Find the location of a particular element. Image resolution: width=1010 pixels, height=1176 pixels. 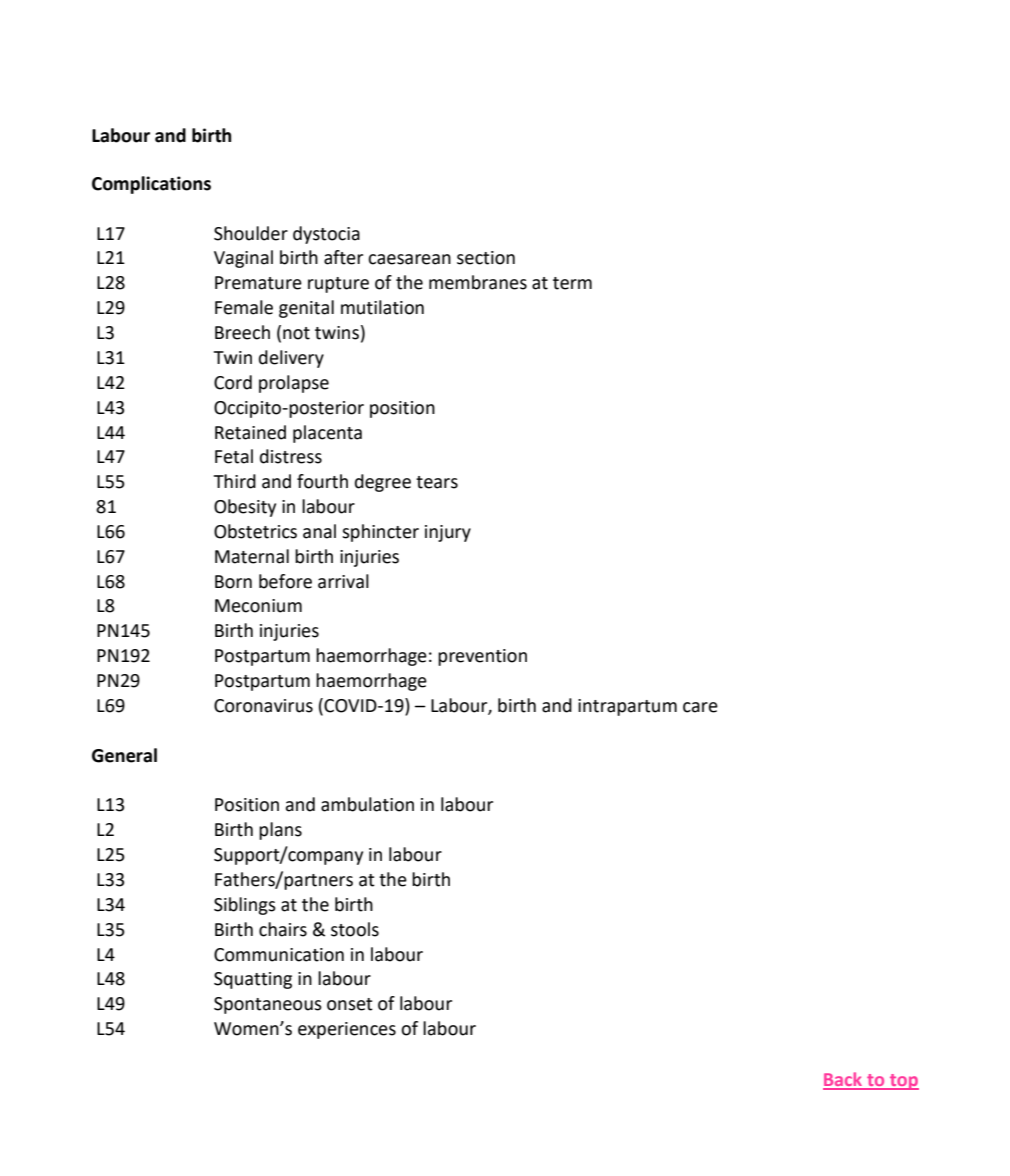

Siblings is located at coordinates (245, 906).
